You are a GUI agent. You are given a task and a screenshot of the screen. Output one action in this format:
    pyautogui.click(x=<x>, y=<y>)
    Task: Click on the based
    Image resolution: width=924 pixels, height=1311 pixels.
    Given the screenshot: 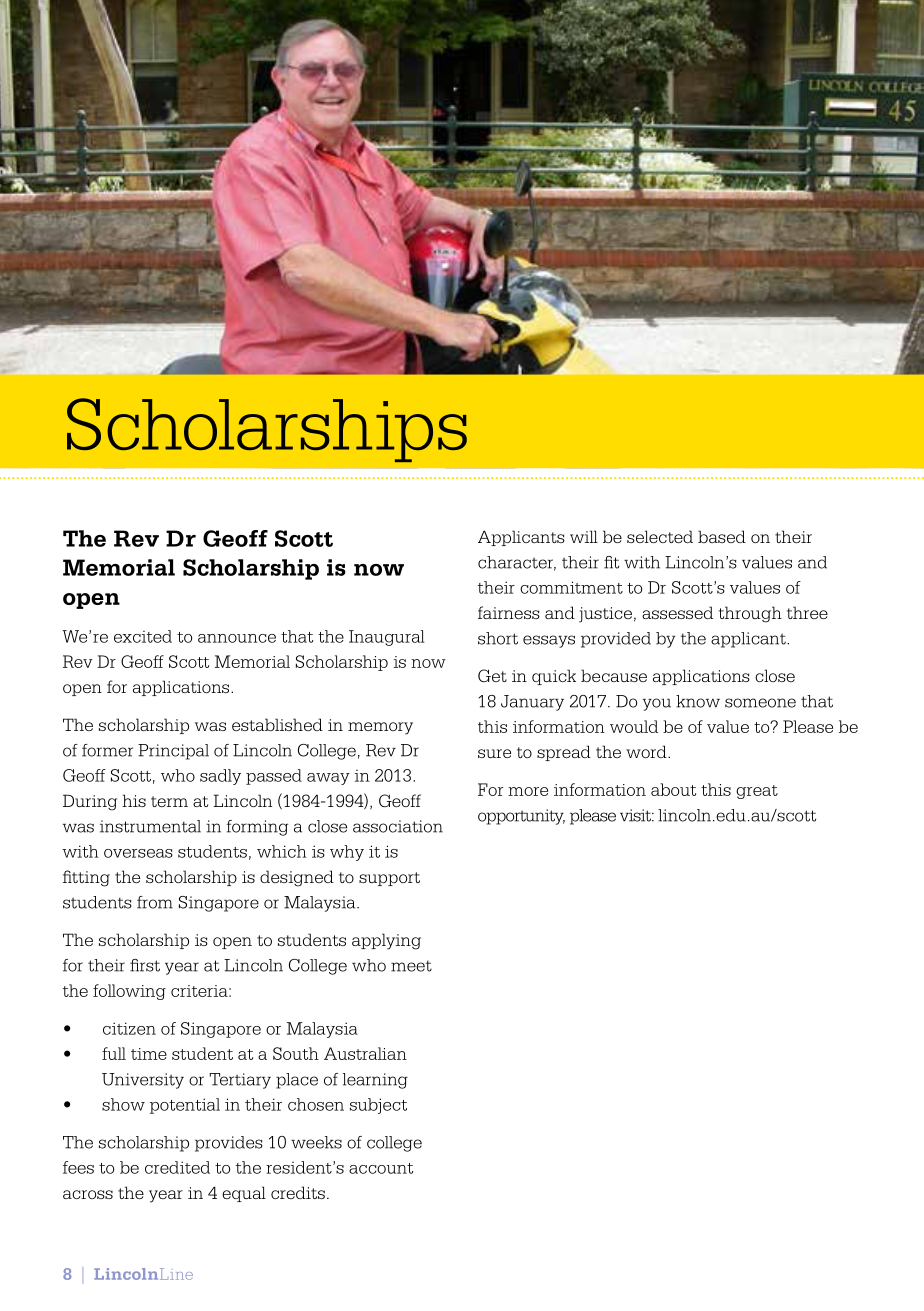 What is the action you would take?
    pyautogui.click(x=722, y=536)
